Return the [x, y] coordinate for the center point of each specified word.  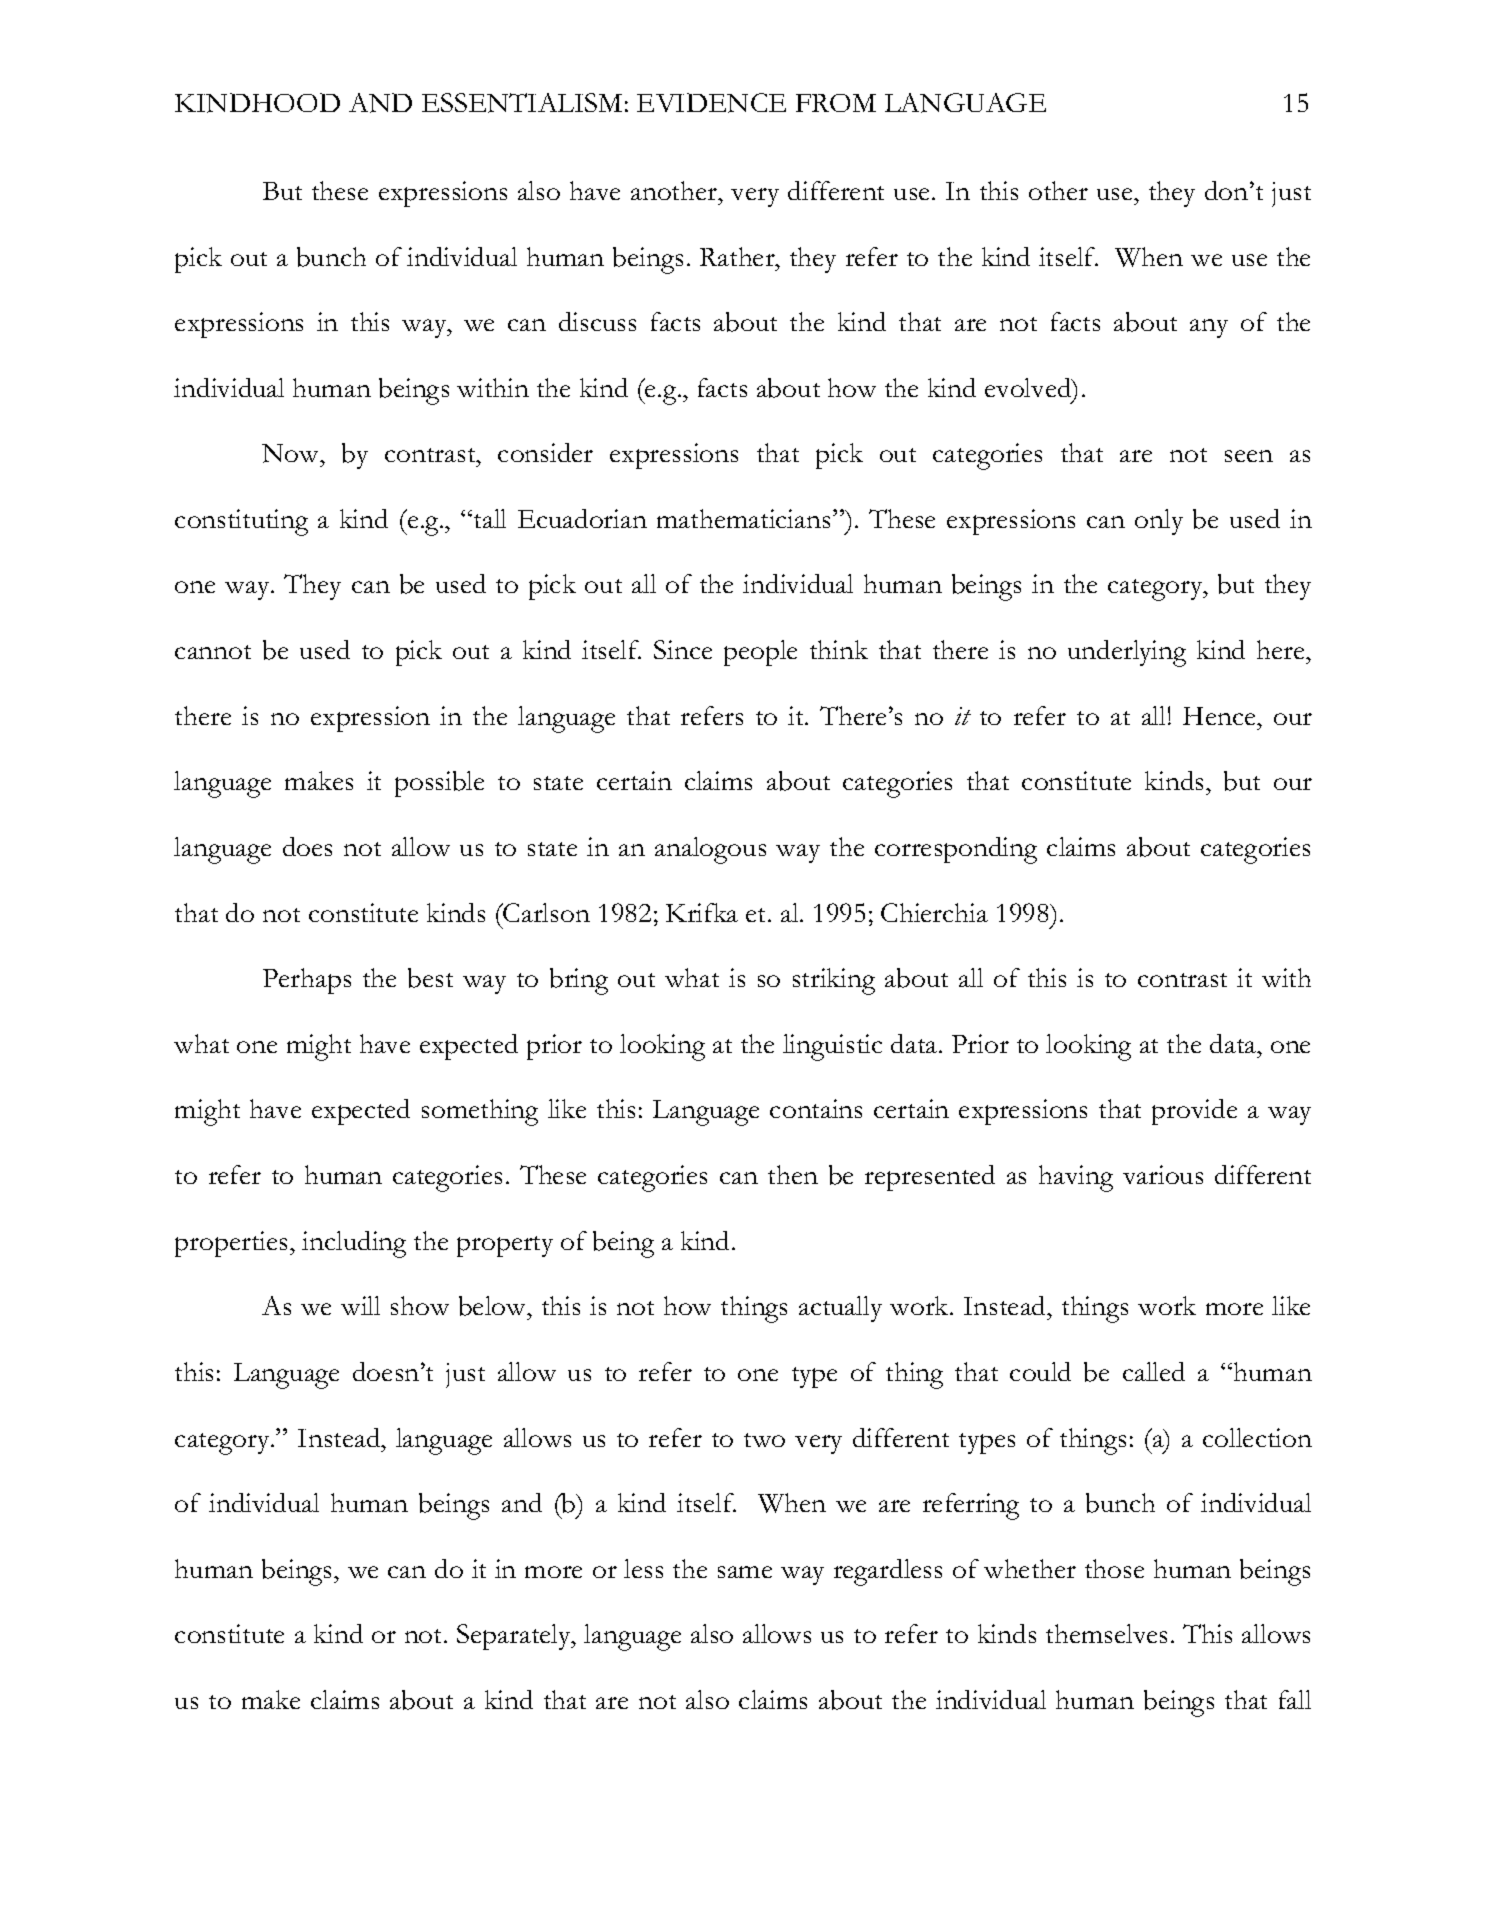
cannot [213, 652]
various [1163, 1174]
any [1209, 328]
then [793, 1174]
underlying [1127, 653]
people [760, 653]
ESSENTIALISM [522, 103]
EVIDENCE [711, 103]
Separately [515, 1637]
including [354, 1244]
